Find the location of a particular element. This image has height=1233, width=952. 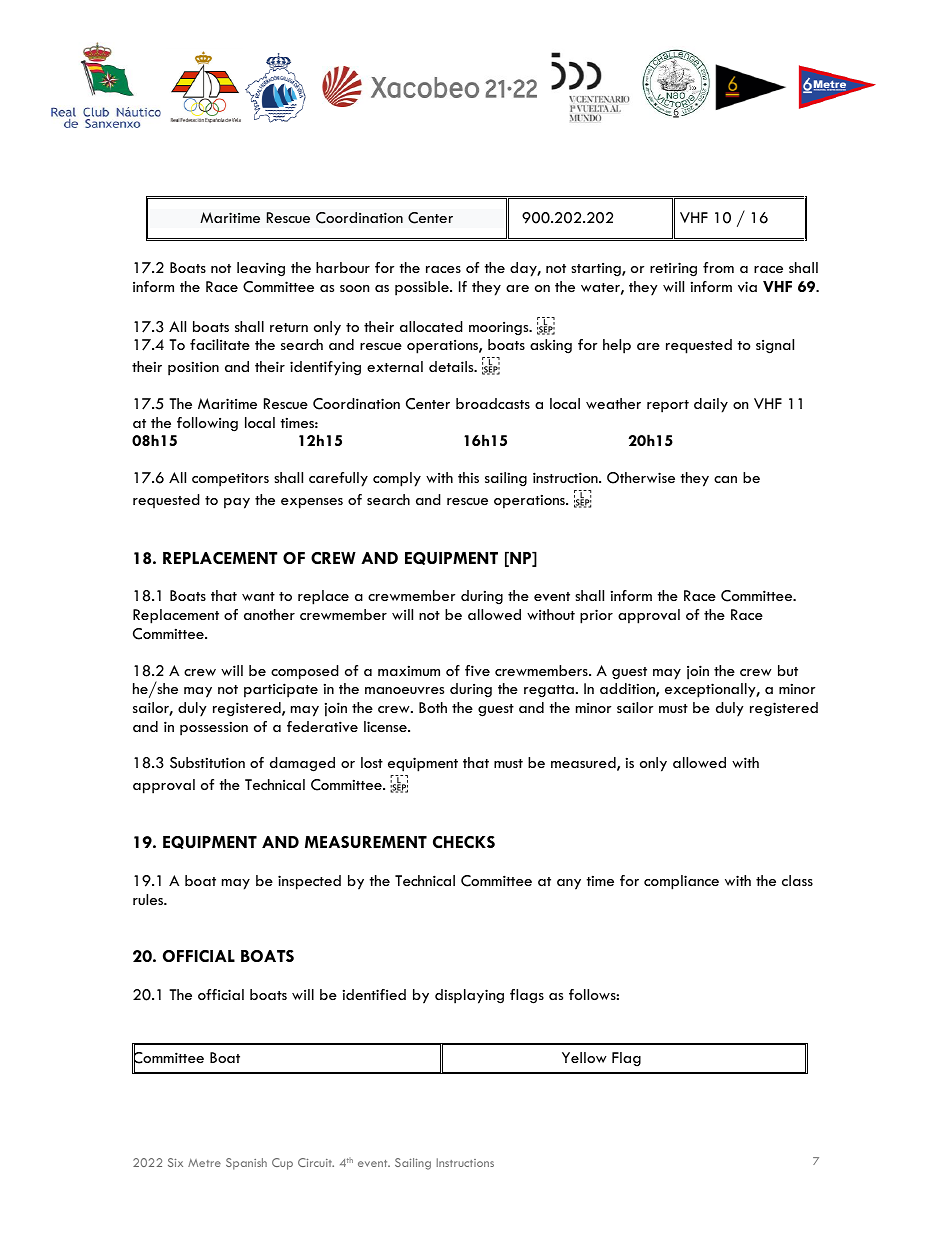

competitors is located at coordinates (230, 479).
